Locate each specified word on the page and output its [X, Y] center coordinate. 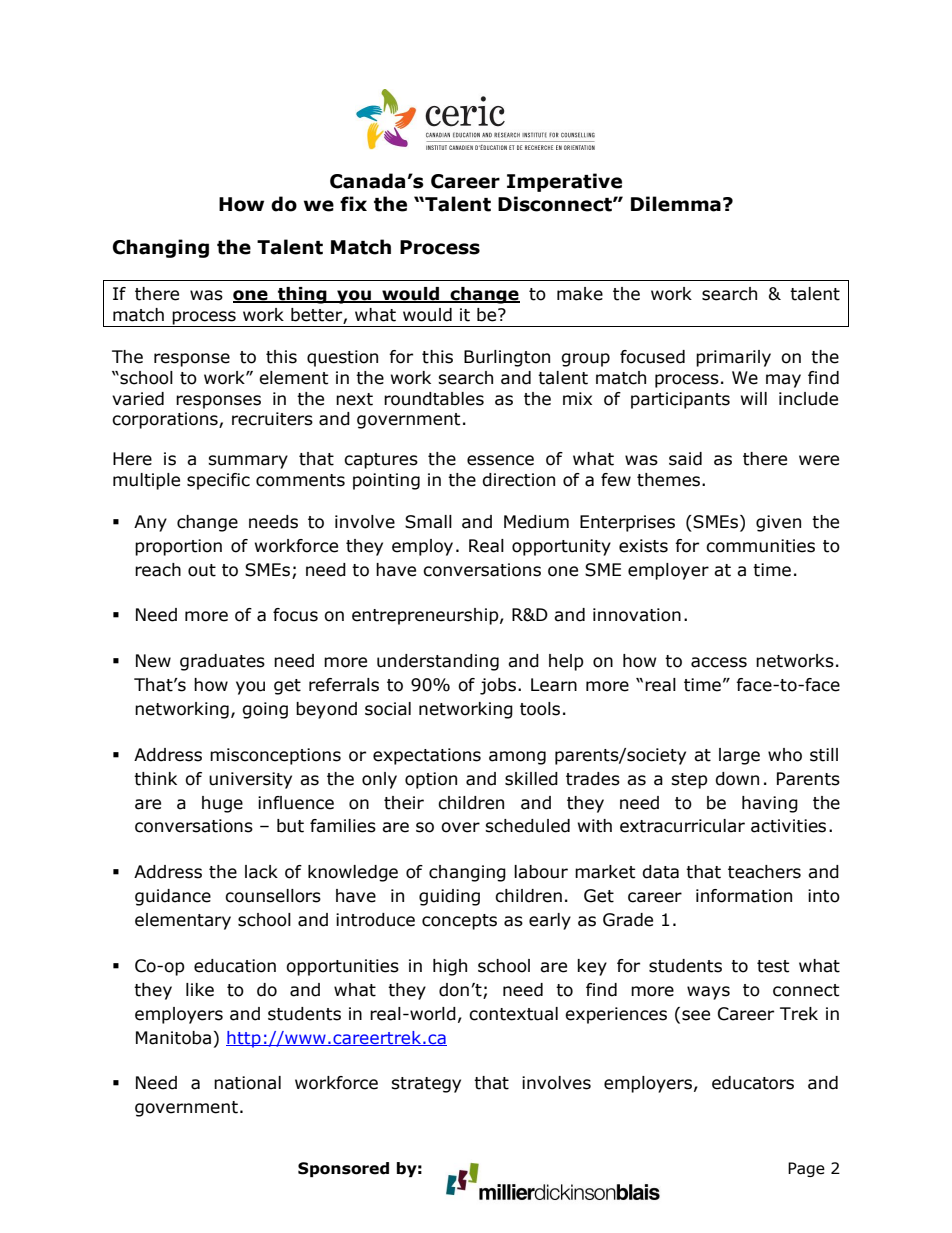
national [247, 1083]
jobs [498, 686]
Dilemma [676, 204]
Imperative [564, 182]
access [719, 662]
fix [353, 203]
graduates [222, 662]
